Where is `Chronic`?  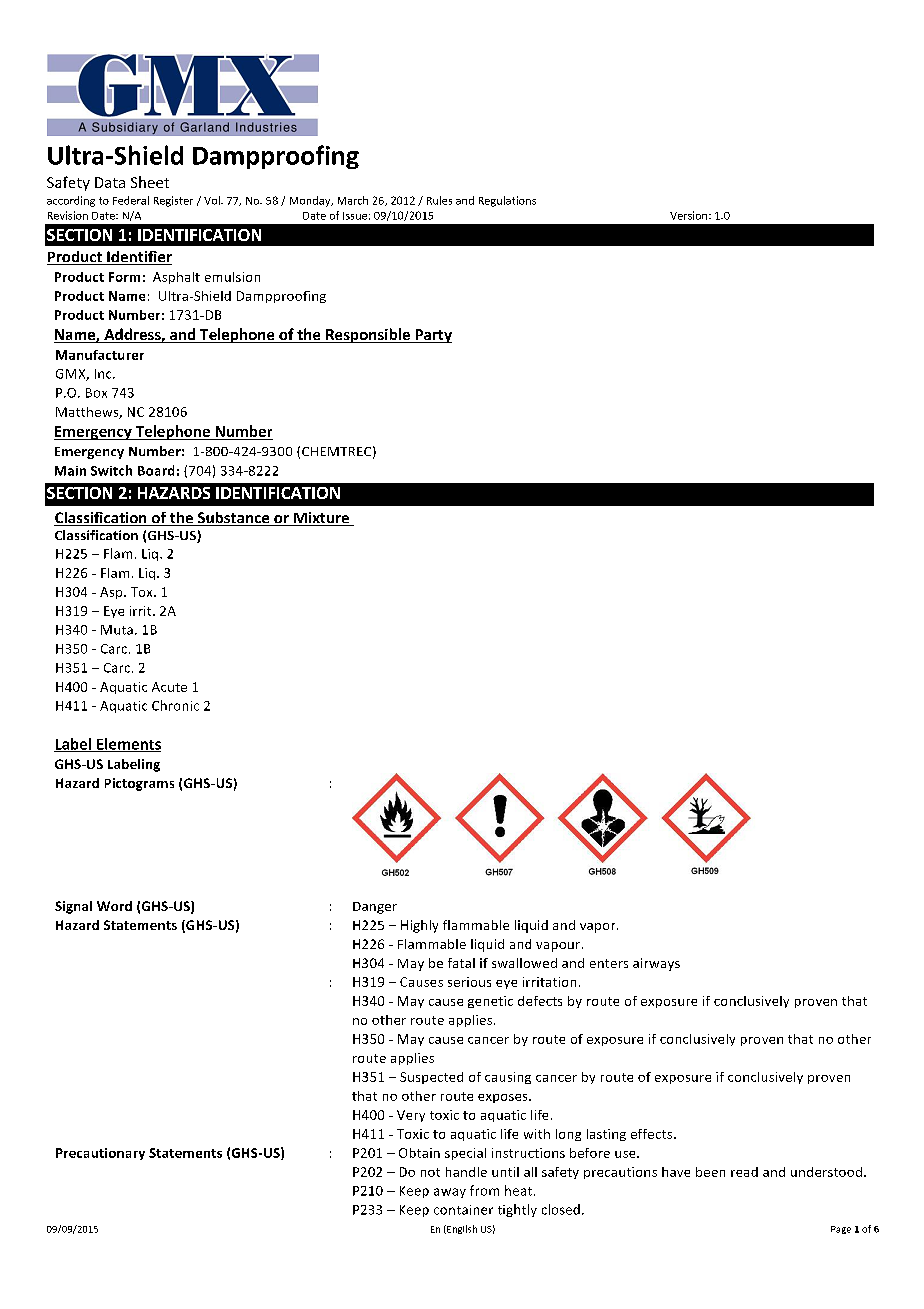 Chronic is located at coordinates (175, 705).
